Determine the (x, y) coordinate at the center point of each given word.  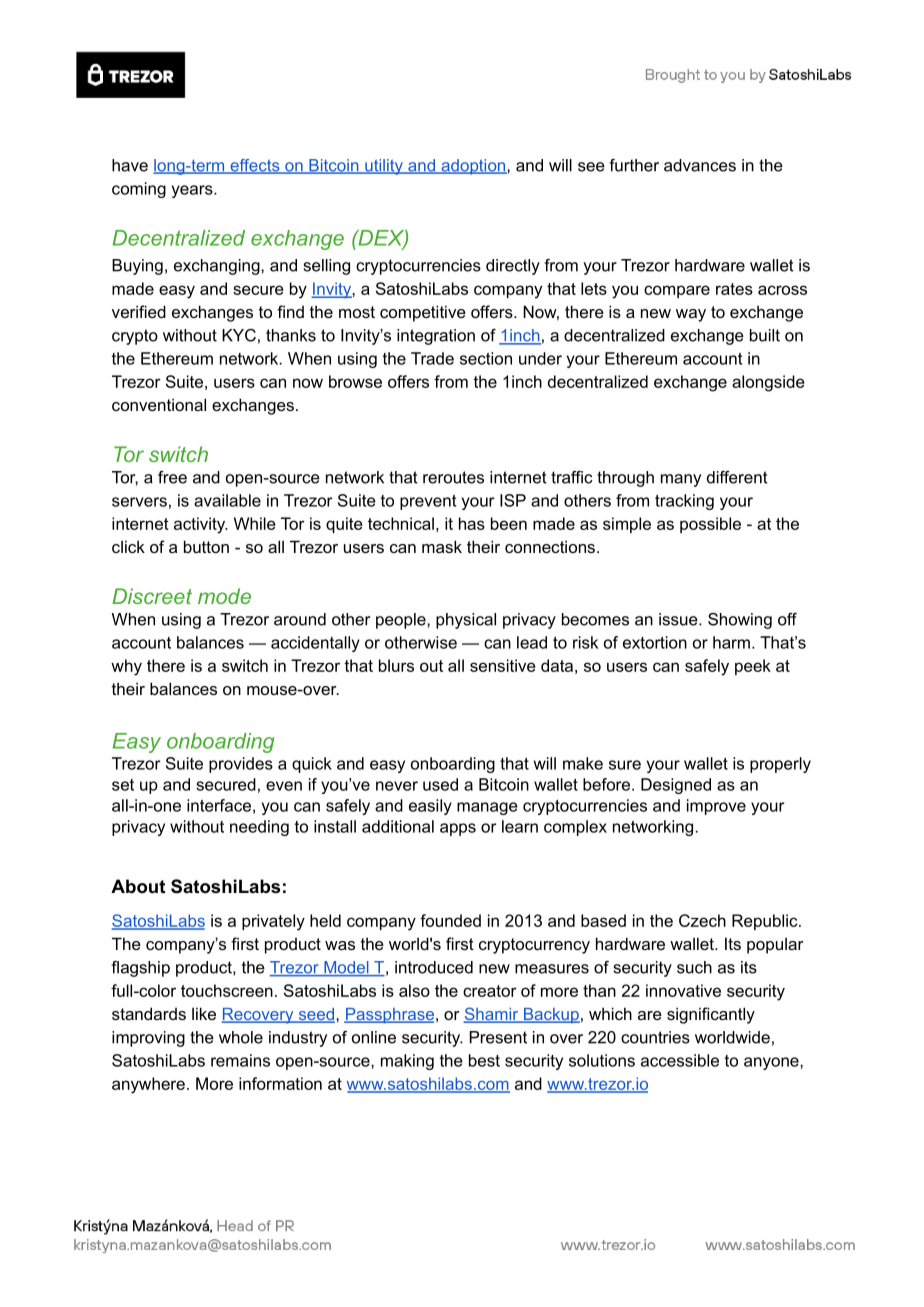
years (193, 191)
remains (240, 1060)
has (472, 523)
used (440, 784)
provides (241, 765)
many (681, 480)
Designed (676, 786)
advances (700, 165)
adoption (473, 167)
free (172, 477)
